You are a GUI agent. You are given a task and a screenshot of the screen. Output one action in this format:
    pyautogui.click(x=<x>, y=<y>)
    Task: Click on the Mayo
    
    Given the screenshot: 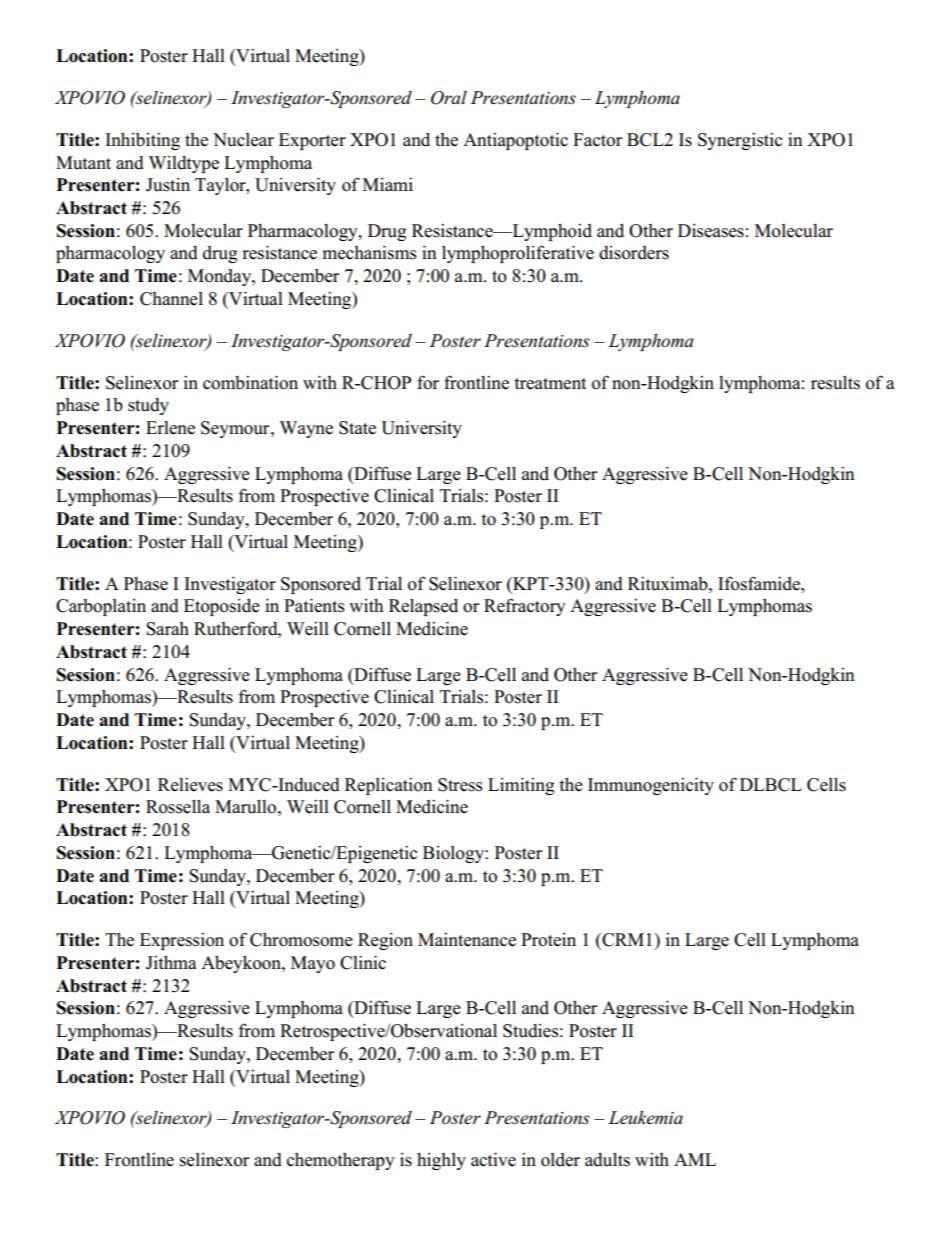 What is the action you would take?
    pyautogui.click(x=313, y=964)
